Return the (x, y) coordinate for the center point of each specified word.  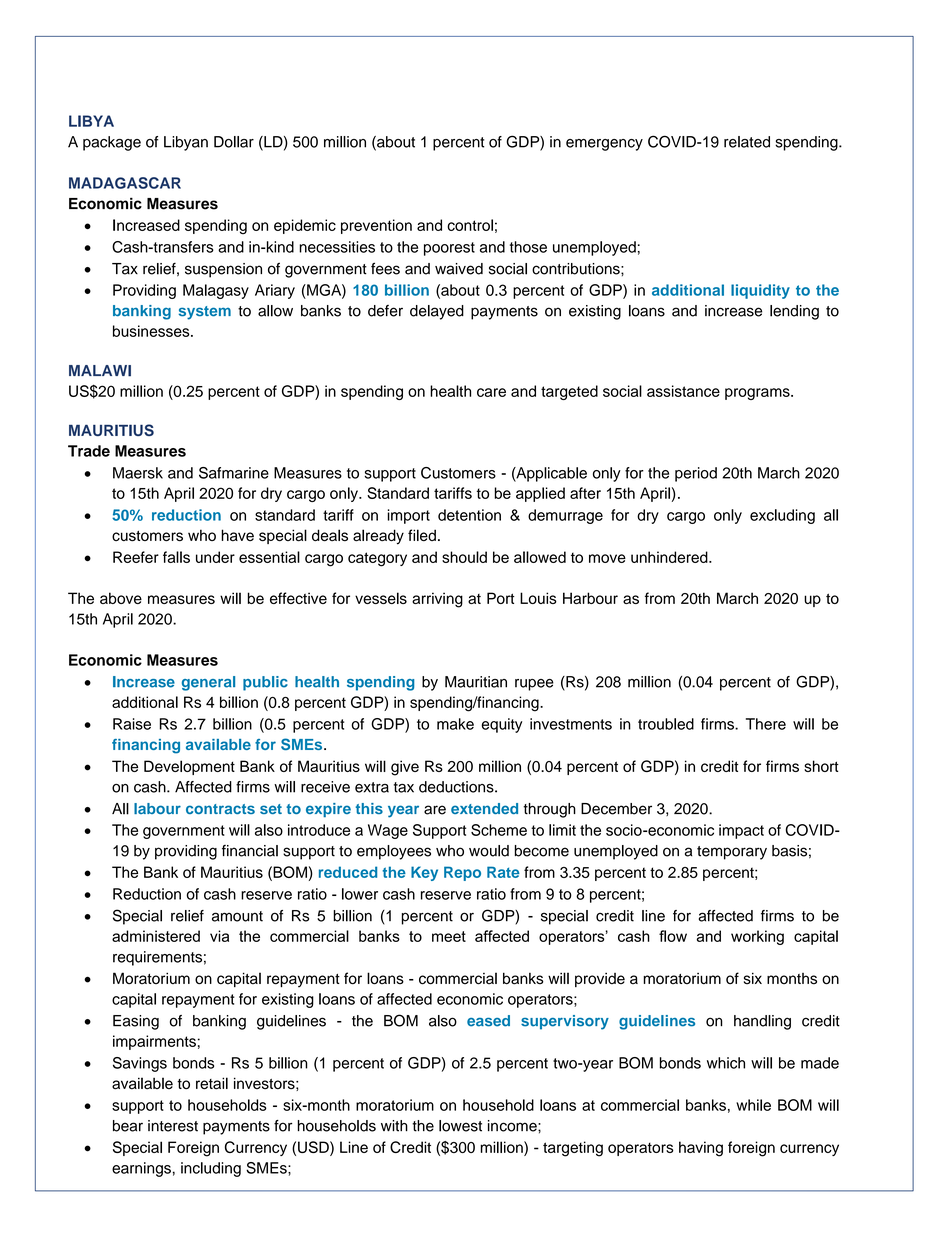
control (470, 225)
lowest (460, 1126)
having (701, 1149)
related (747, 142)
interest (173, 1126)
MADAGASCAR (125, 183)
